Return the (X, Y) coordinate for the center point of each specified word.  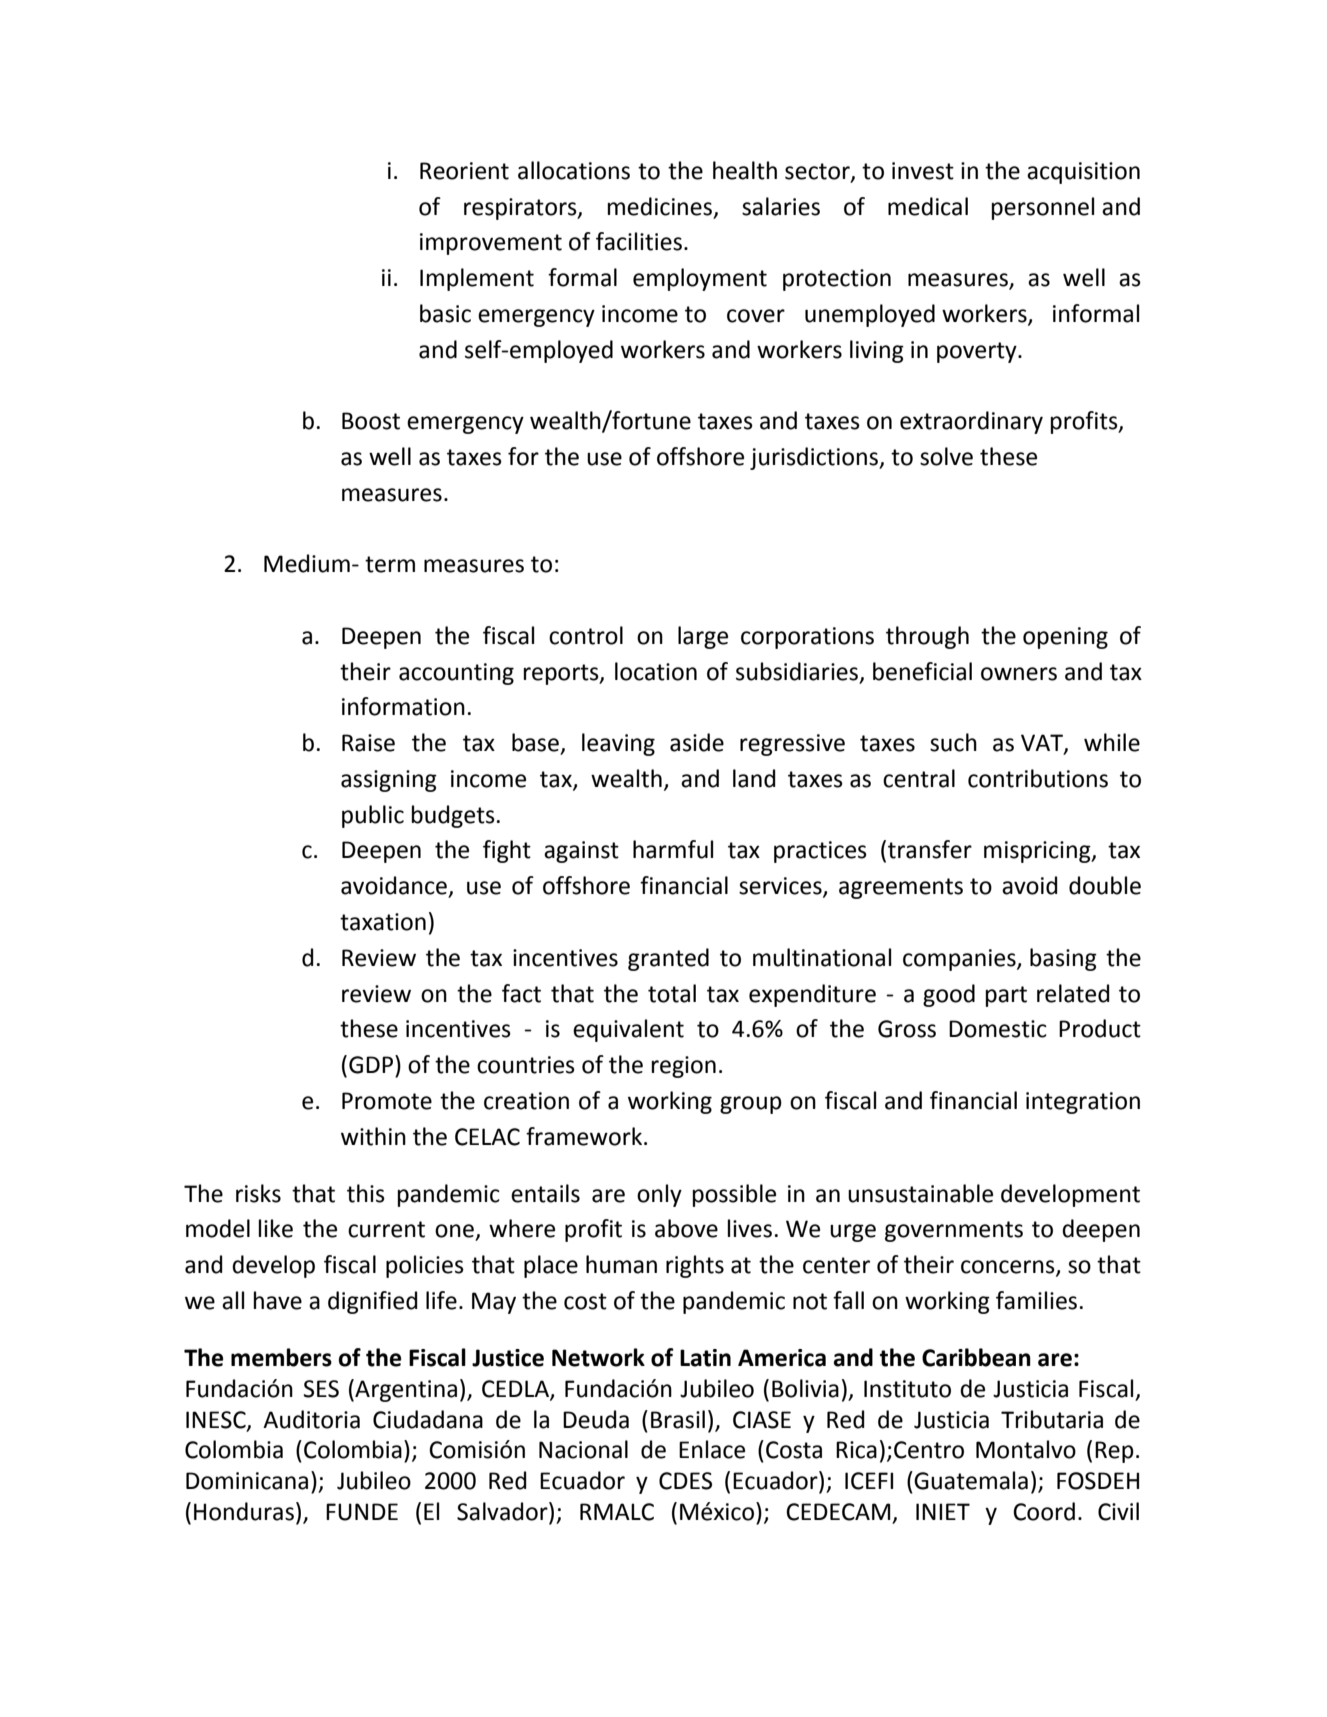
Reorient (464, 171)
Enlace (712, 1449)
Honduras (244, 1511)
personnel (1043, 208)
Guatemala (971, 1480)
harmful (673, 849)
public (373, 816)
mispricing (1038, 852)
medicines (660, 206)
